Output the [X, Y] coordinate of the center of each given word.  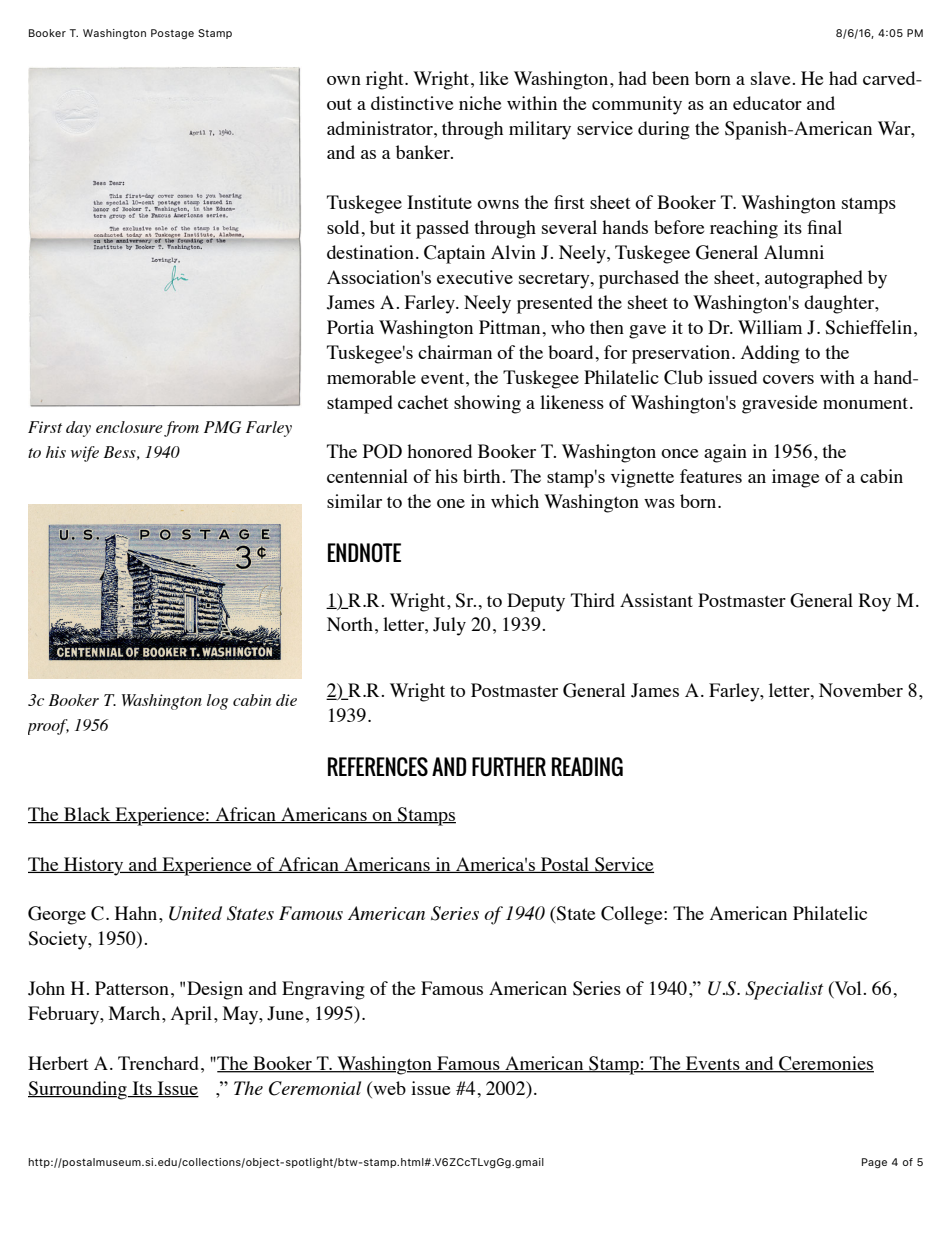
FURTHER [509, 767]
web [388, 1088]
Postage [172, 34]
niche [480, 103]
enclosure [129, 427]
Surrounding [78, 1090]
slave [770, 78]
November [861, 690]
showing [487, 404]
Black [87, 815]
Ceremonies [825, 1064]
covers [788, 379]
